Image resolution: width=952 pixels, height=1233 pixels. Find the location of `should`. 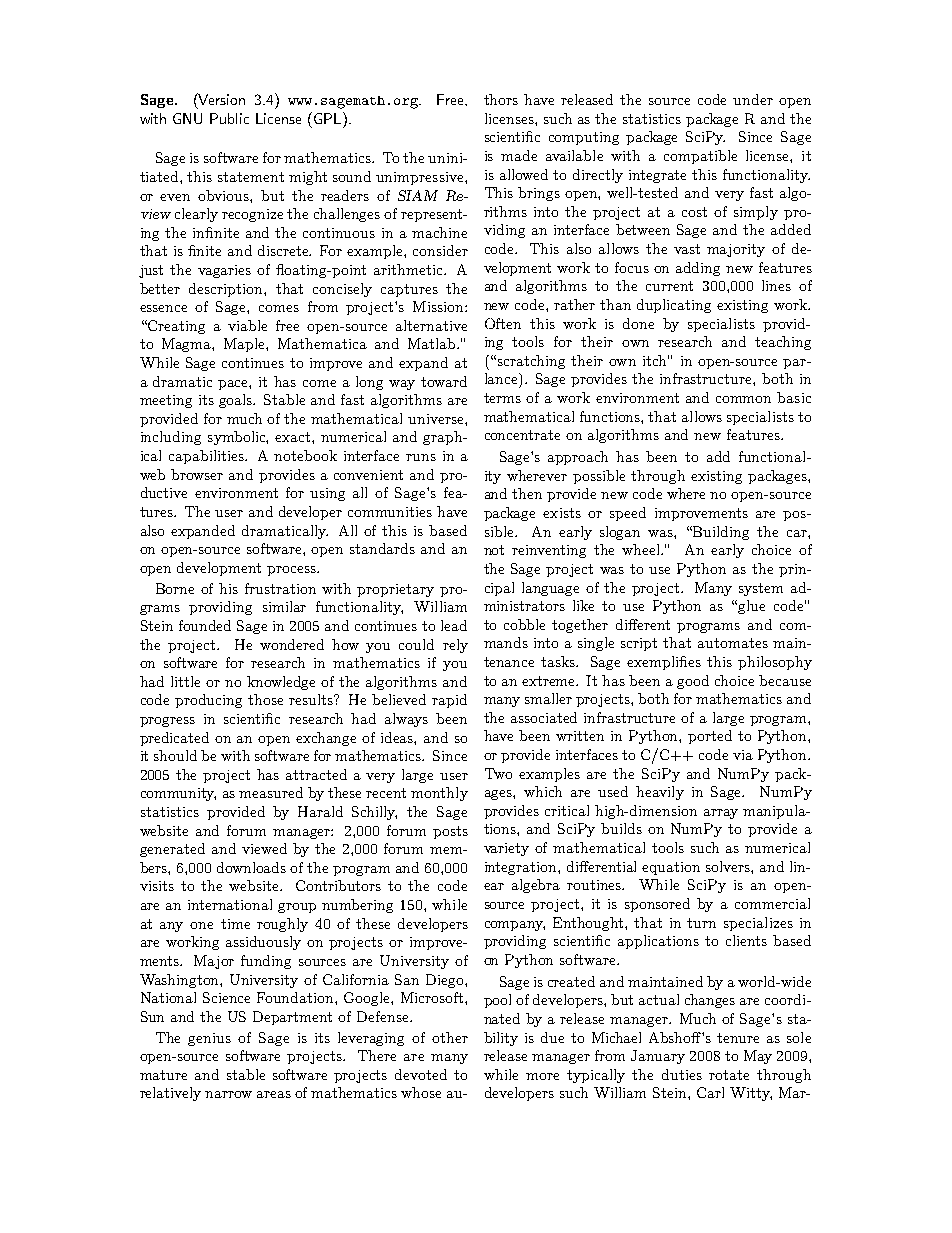

should is located at coordinates (175, 755).
